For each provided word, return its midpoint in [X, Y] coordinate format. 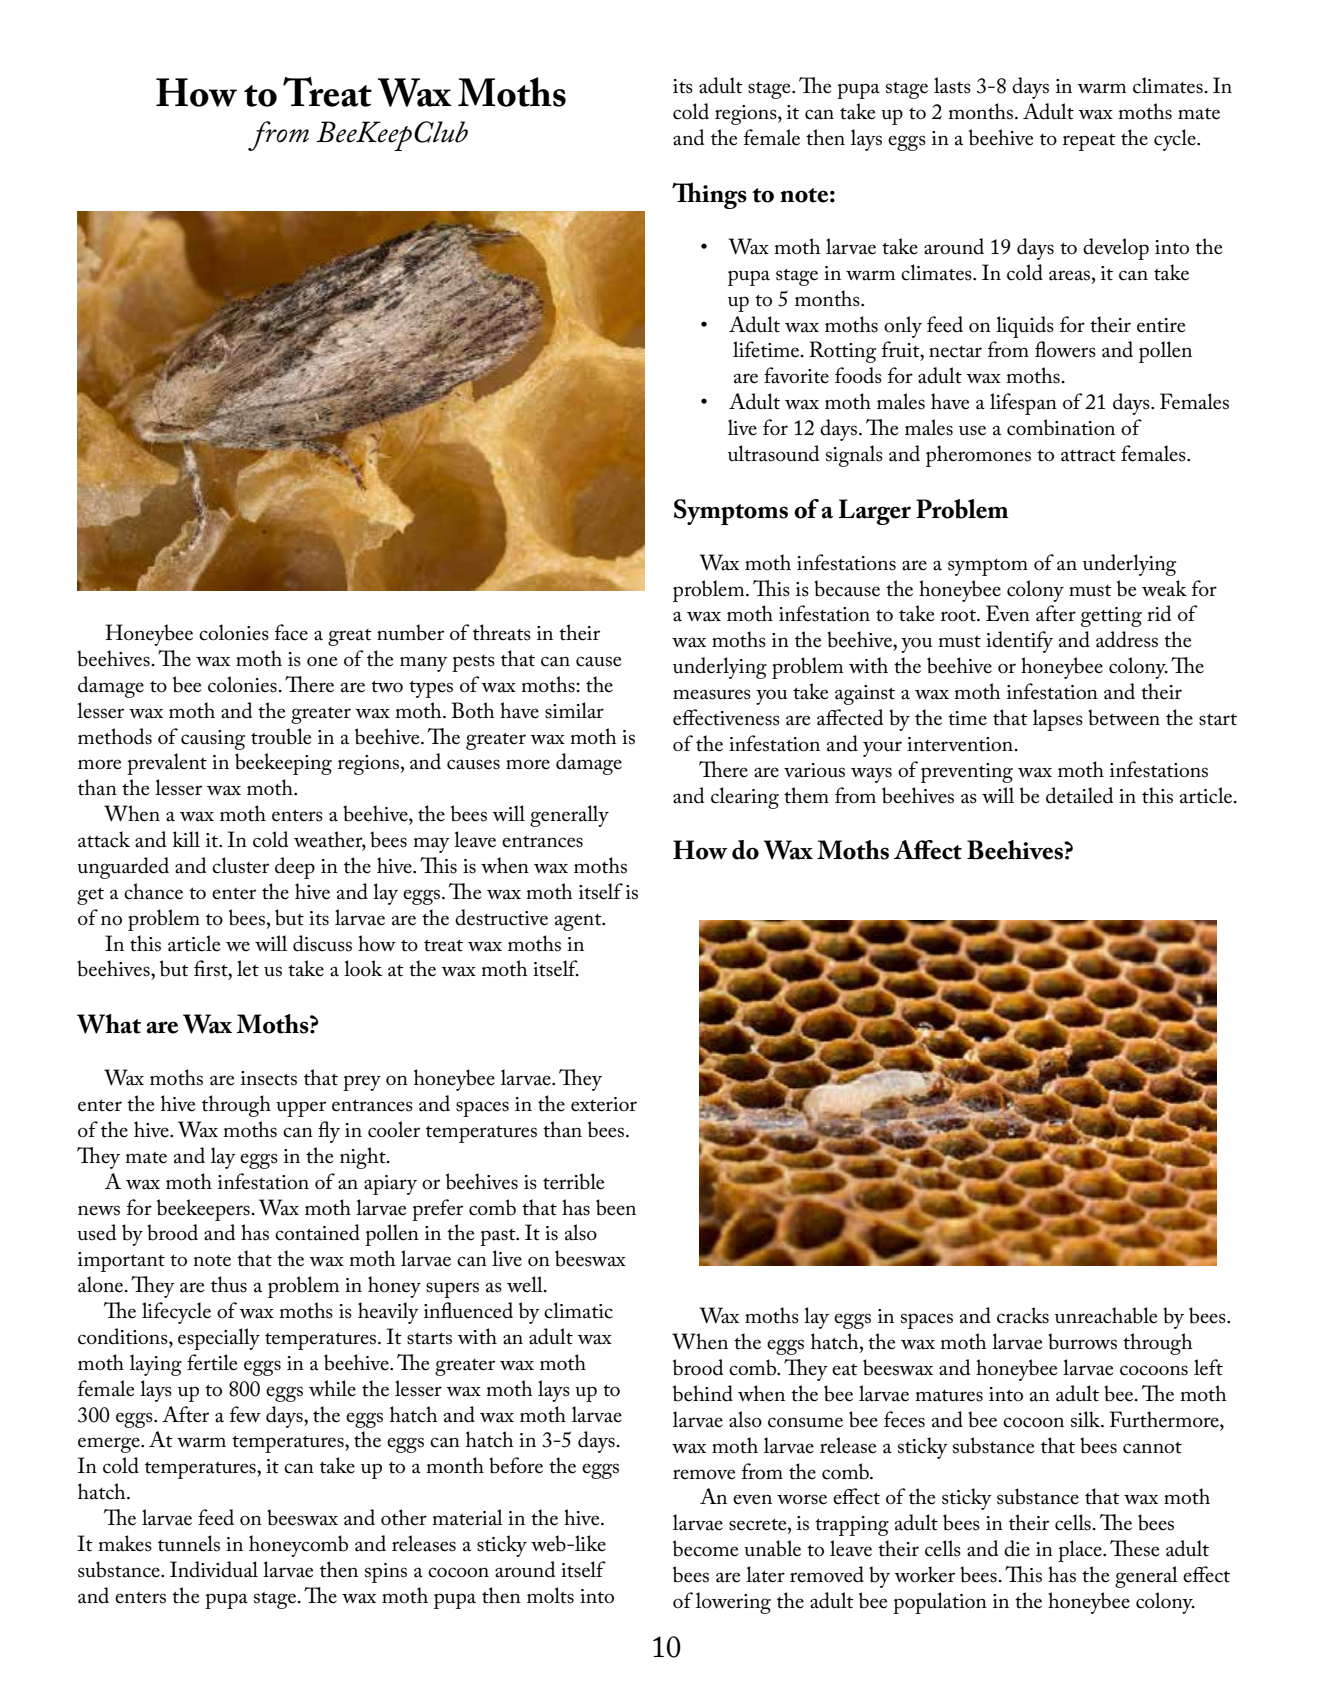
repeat [1089, 142]
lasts [952, 85]
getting [1111, 617]
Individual [214, 1569]
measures [712, 694]
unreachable [1106, 1315]
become [705, 1548]
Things [709, 195]
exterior [604, 1104]
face [291, 632]
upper [301, 1109]
